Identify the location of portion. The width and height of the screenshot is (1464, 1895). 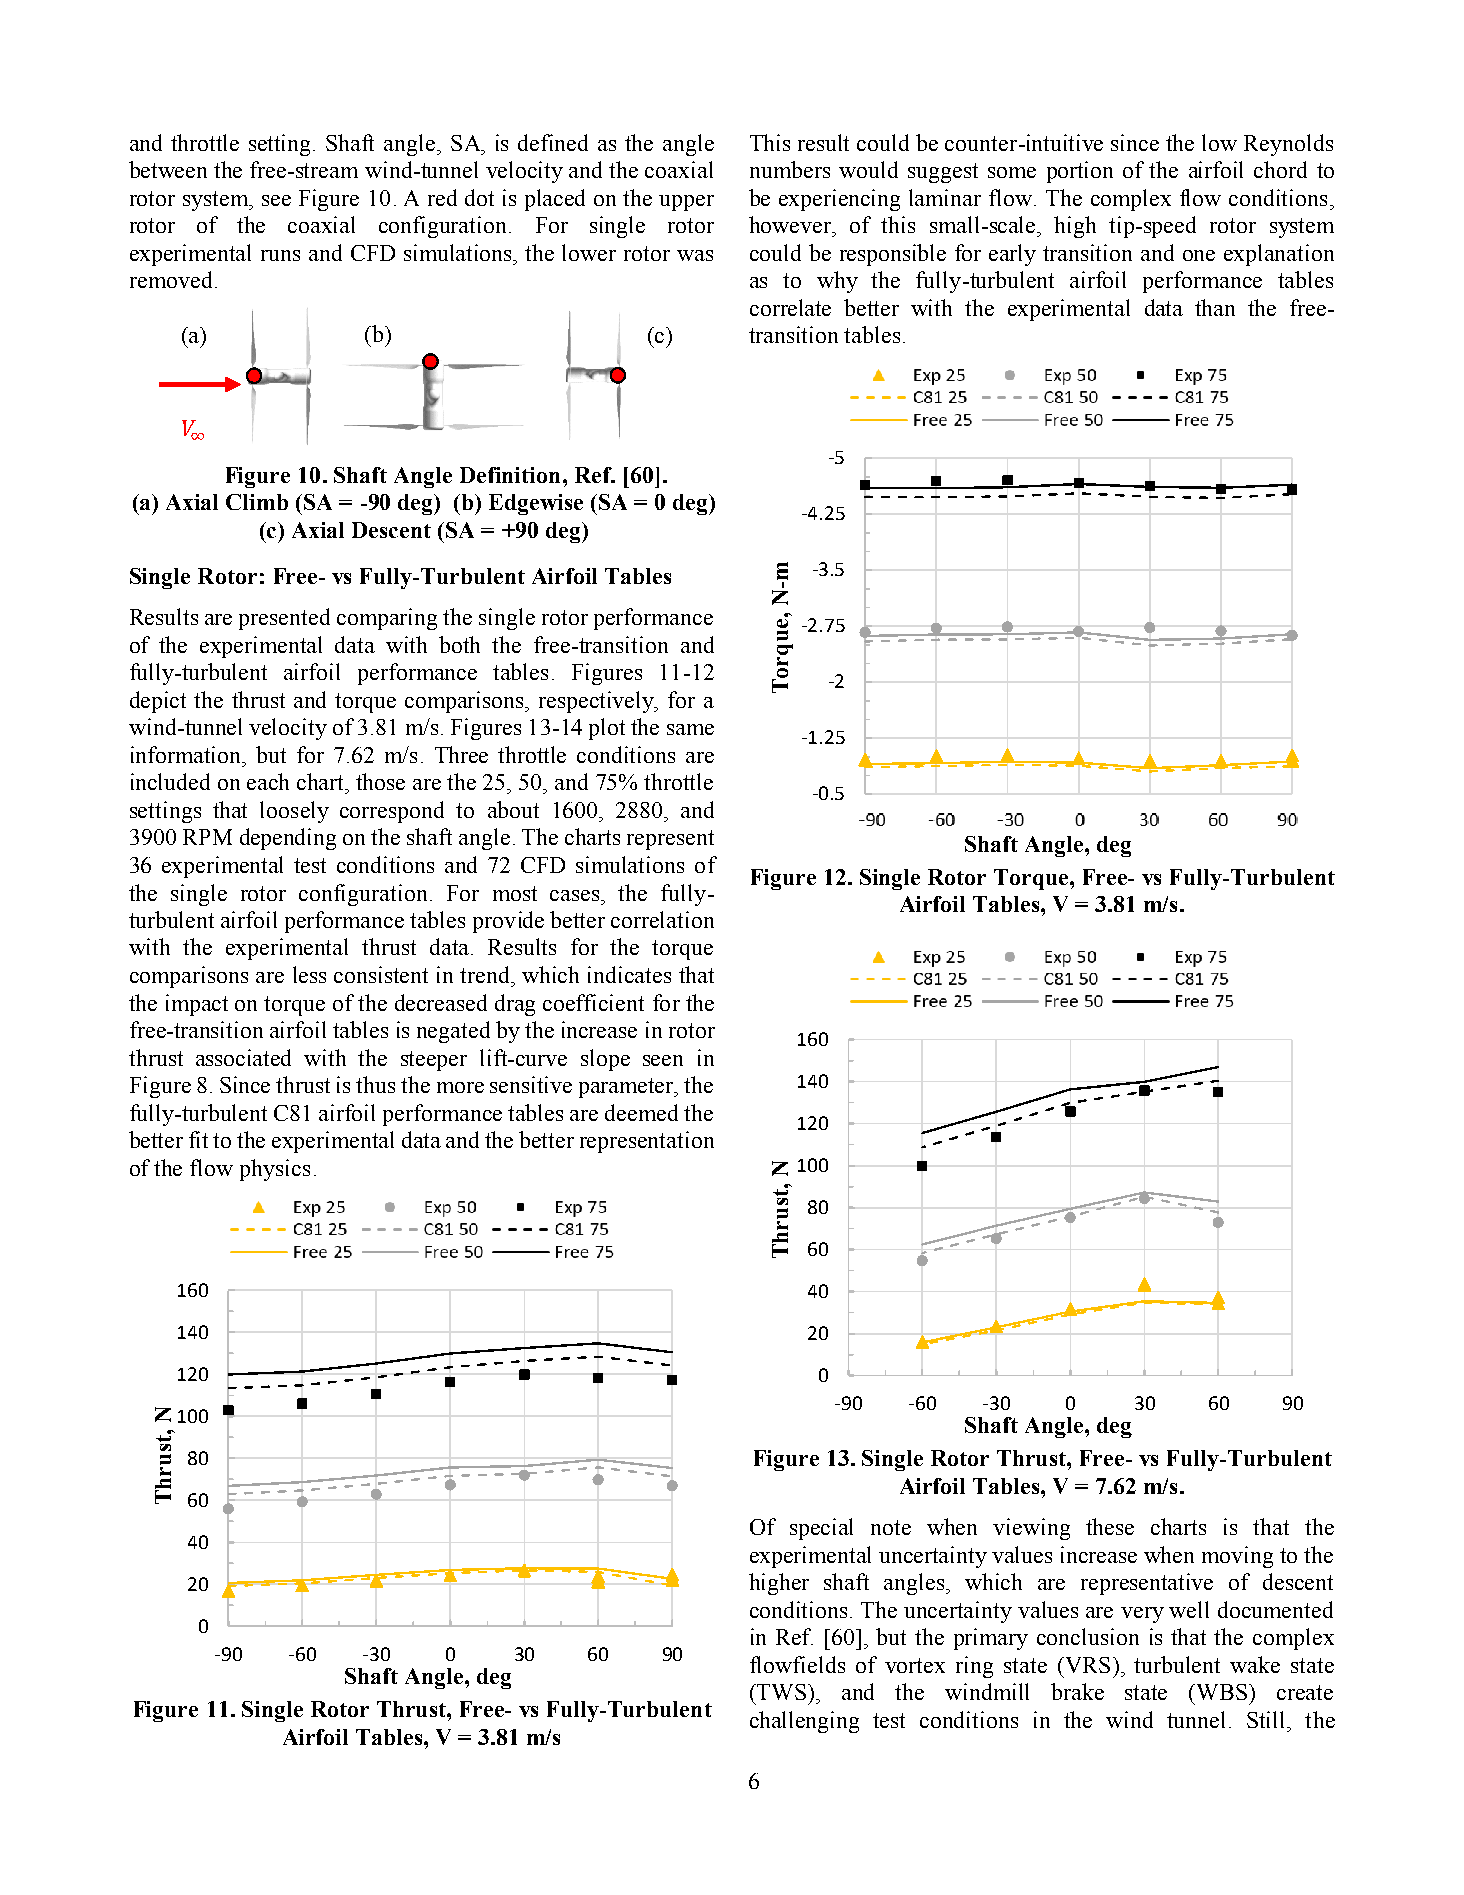
(1080, 172).
